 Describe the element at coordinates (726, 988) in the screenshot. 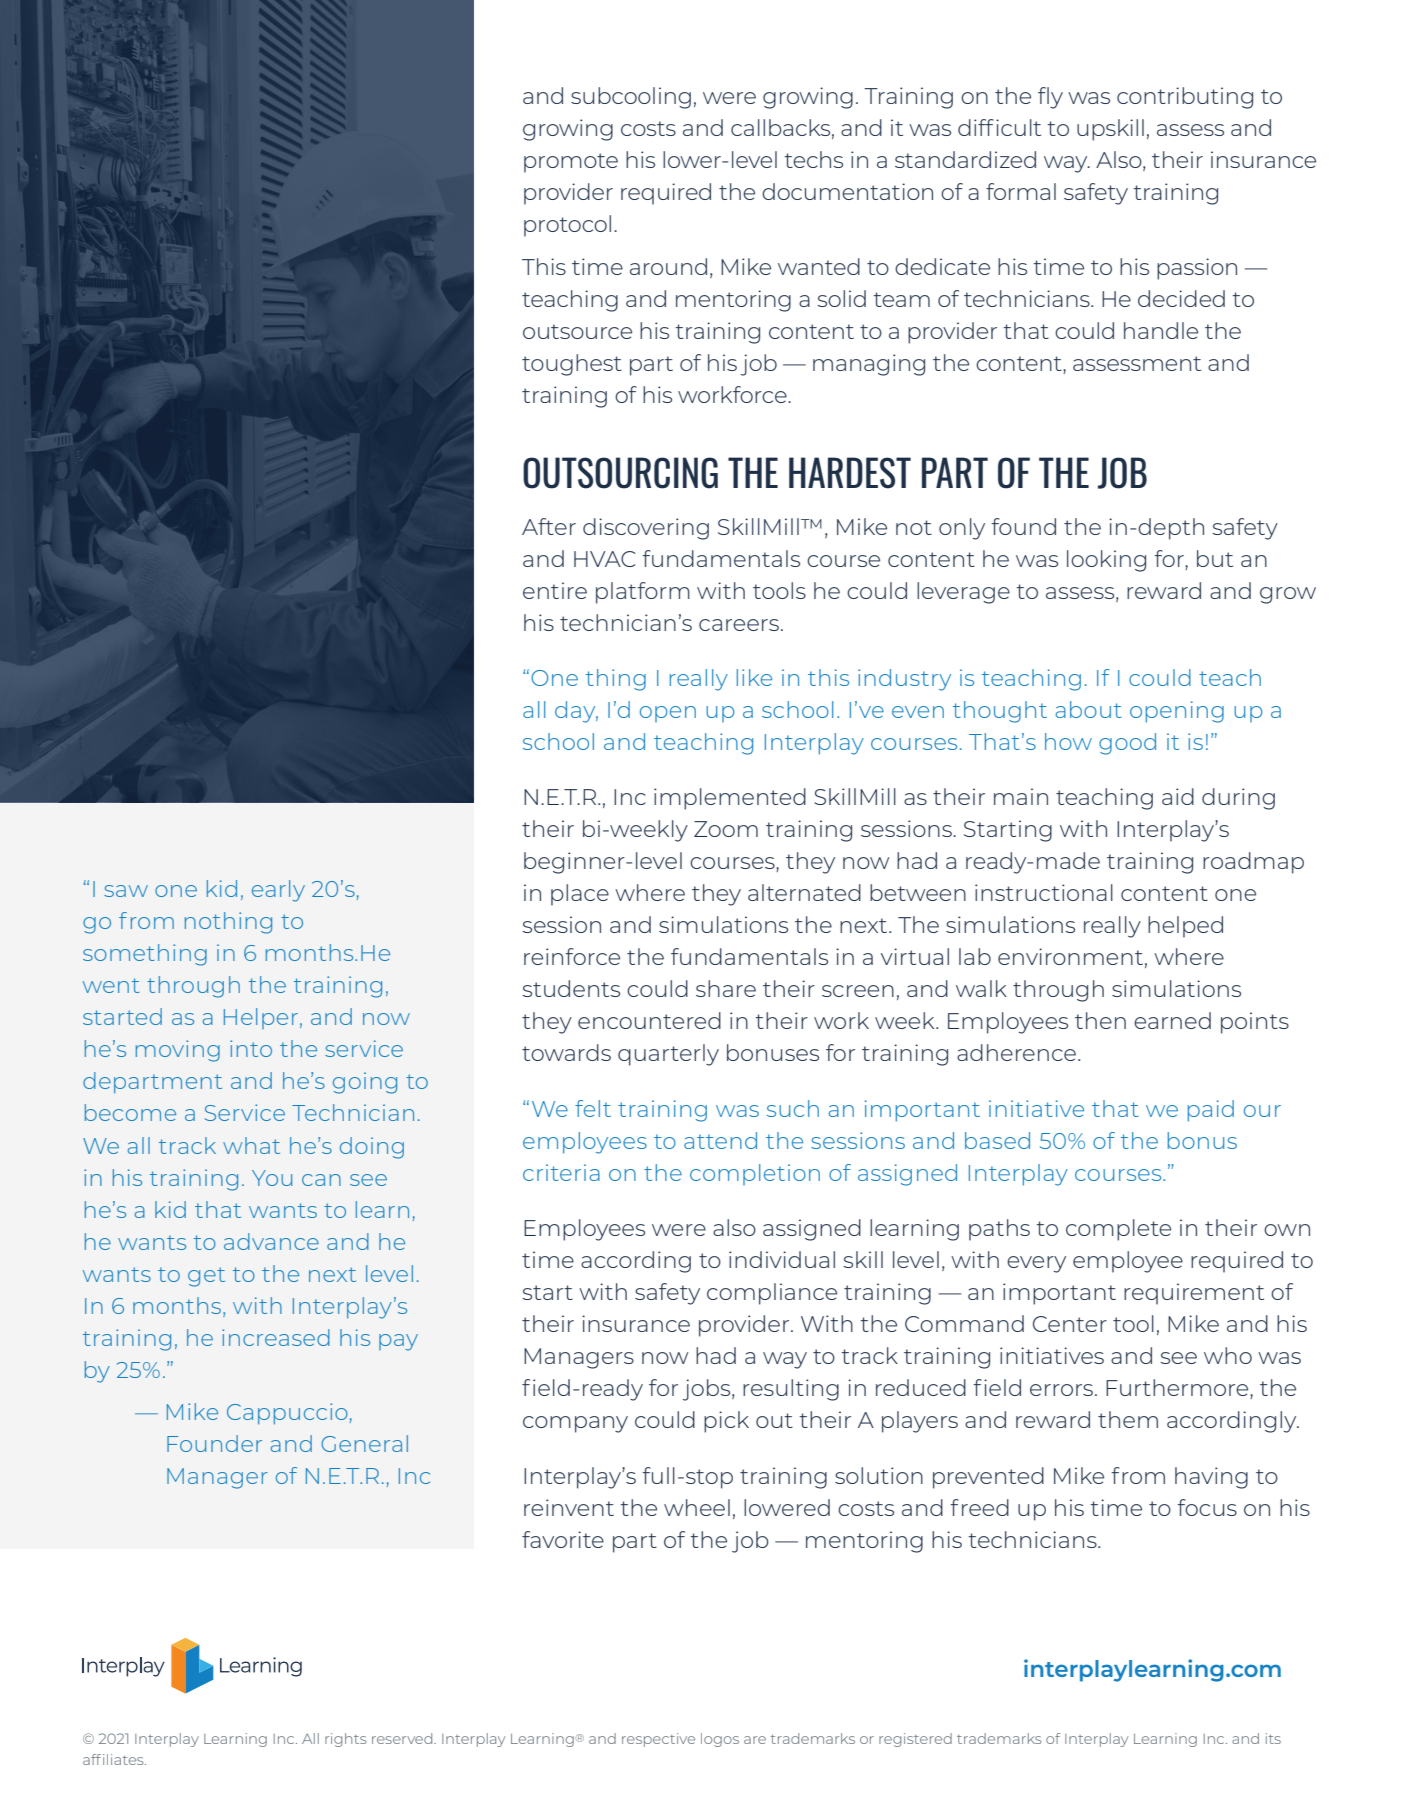

I see `share` at that location.
